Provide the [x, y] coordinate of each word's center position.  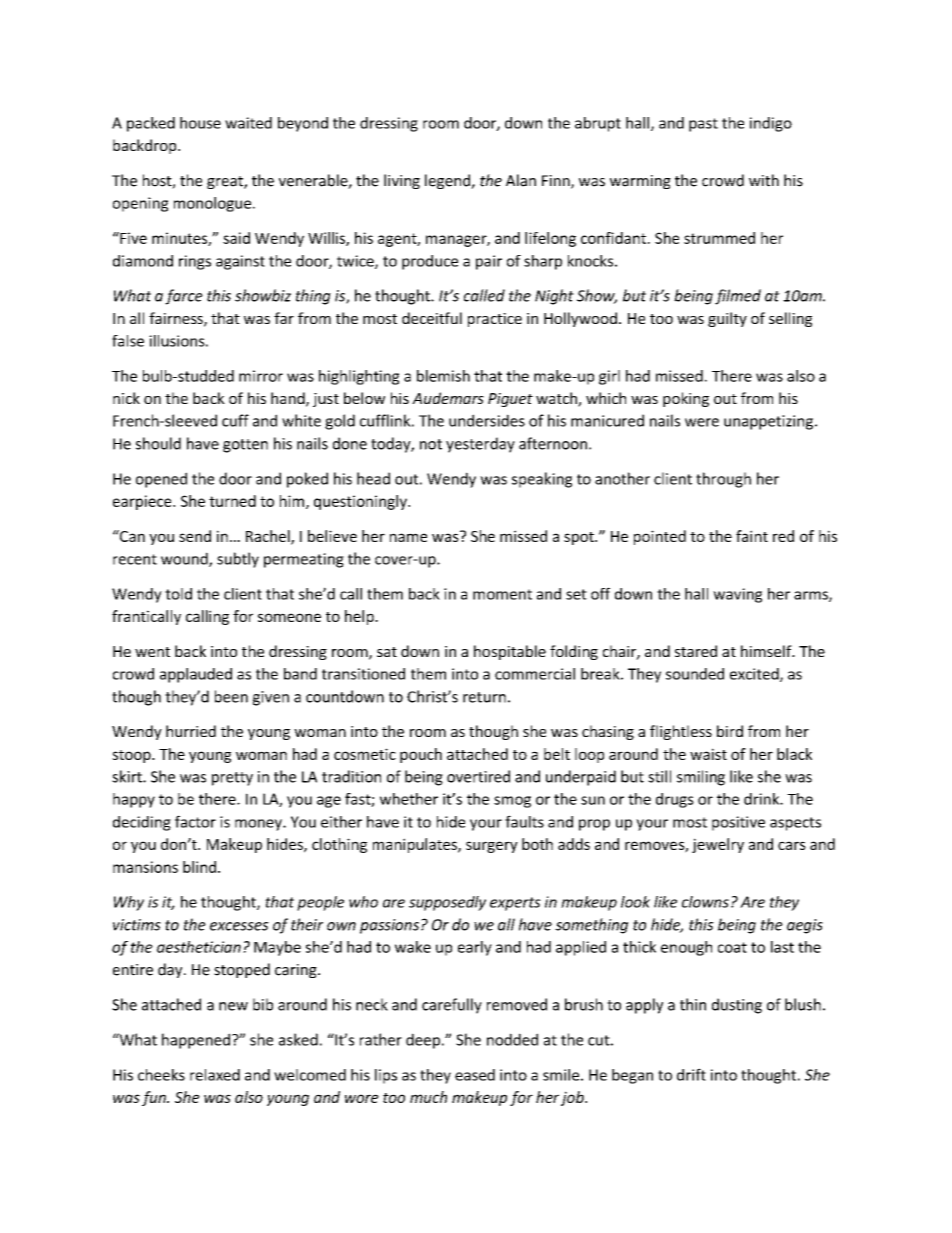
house [200, 123]
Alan [521, 180]
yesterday [480, 445]
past [703, 125]
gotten [245, 446]
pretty [232, 779]
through [723, 480]
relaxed [215, 1075]
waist [708, 754]
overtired [478, 776]
